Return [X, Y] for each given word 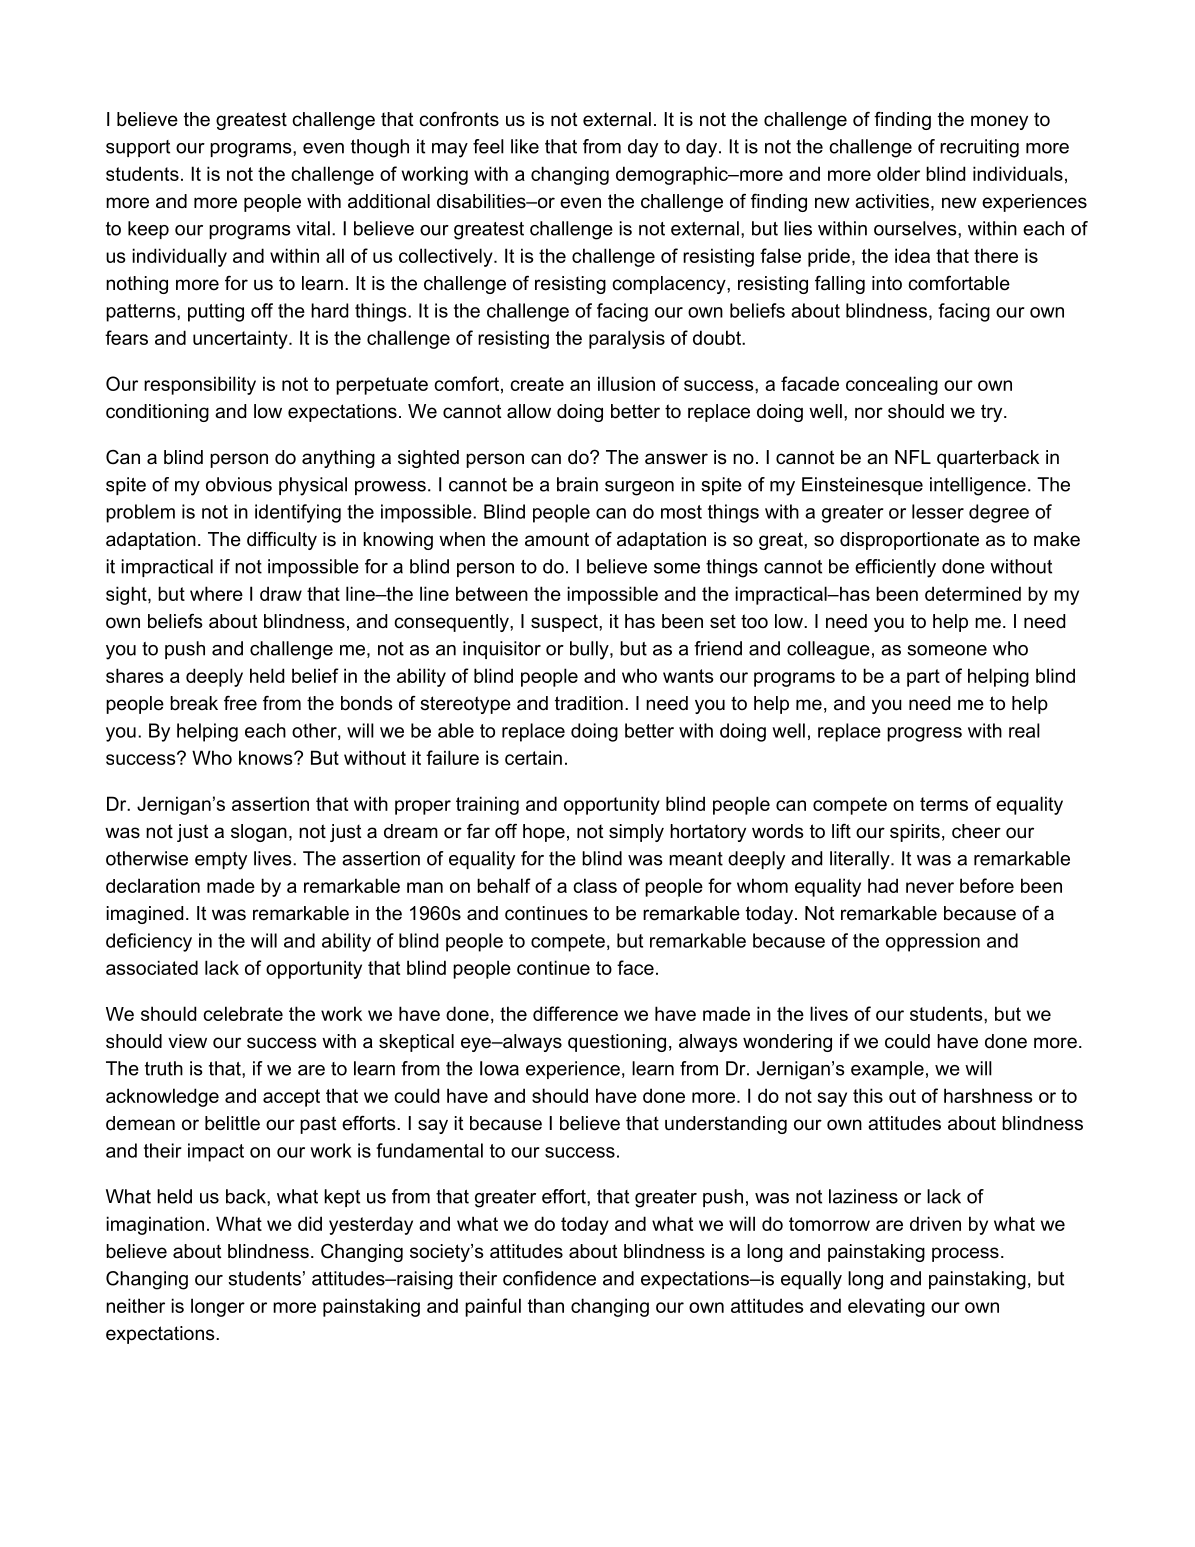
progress [924, 734]
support [138, 148]
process [965, 1254]
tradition [589, 703]
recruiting [979, 148]
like [525, 146]
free [240, 703]
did [310, 1223]
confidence [549, 1278]
